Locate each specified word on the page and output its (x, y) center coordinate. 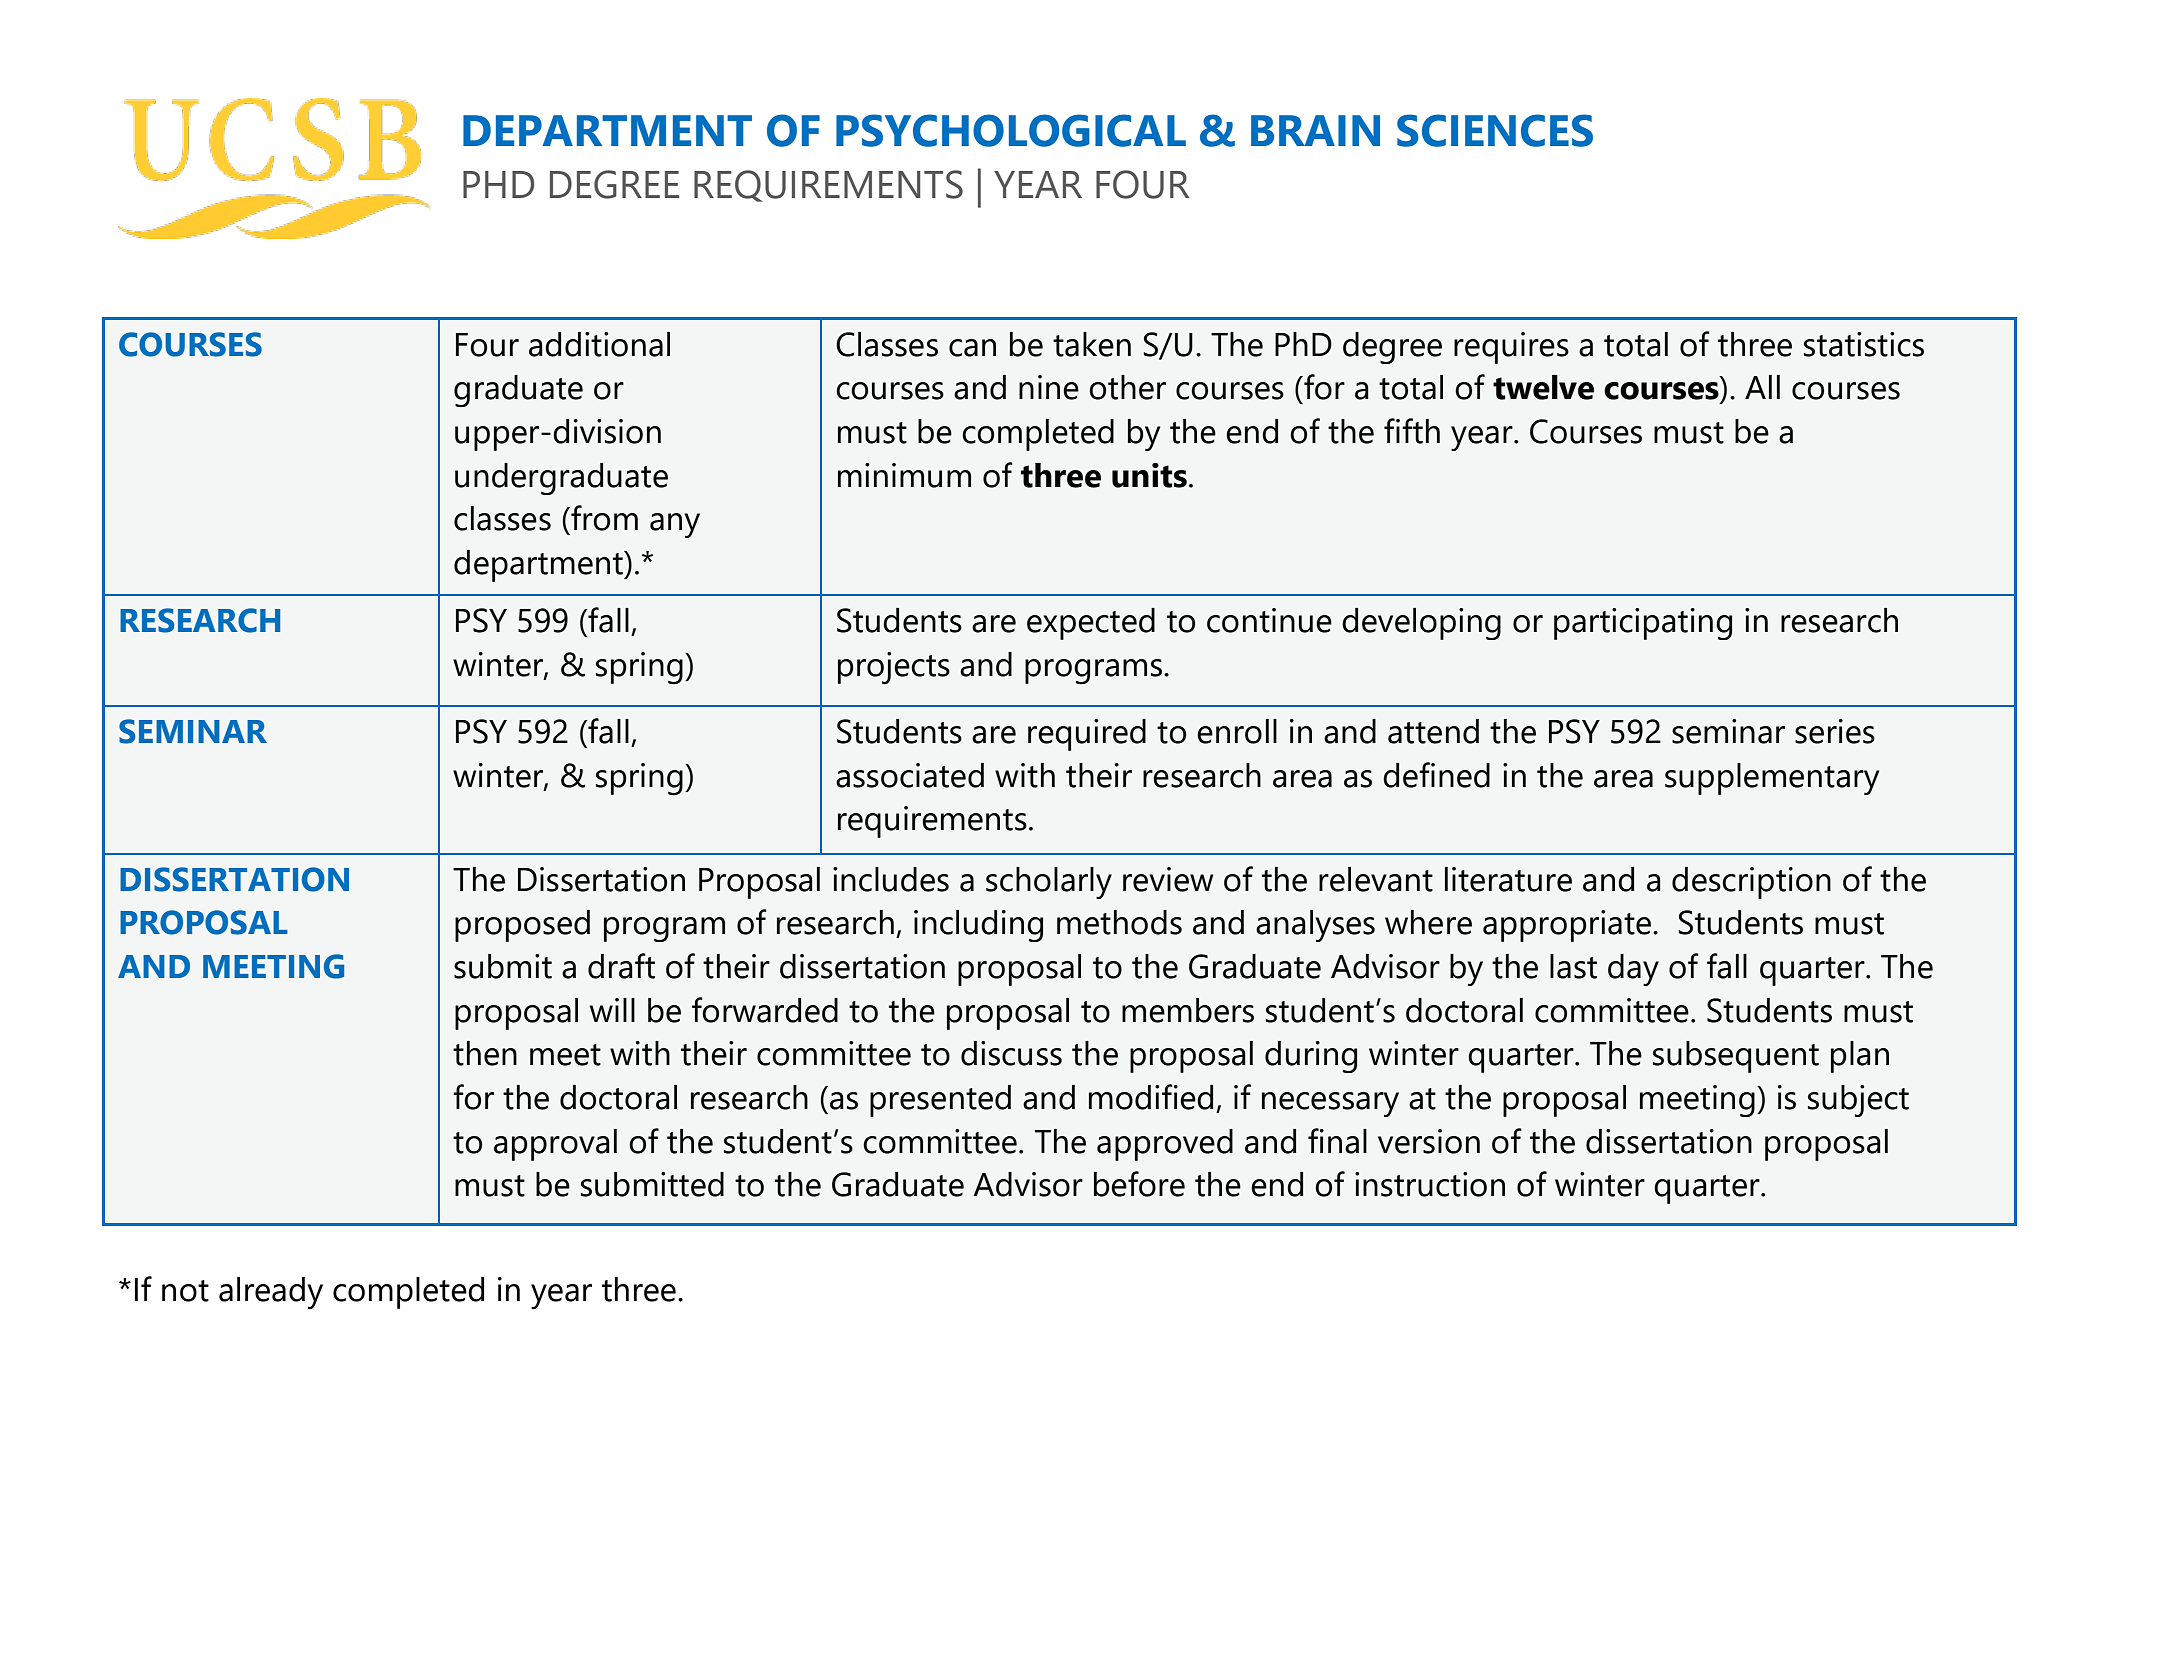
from (603, 518)
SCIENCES (1495, 130)
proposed (522, 926)
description (1751, 883)
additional (599, 344)
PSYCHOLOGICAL (1011, 130)
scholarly (1049, 883)
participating (1643, 624)
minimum (904, 475)
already (271, 1293)
